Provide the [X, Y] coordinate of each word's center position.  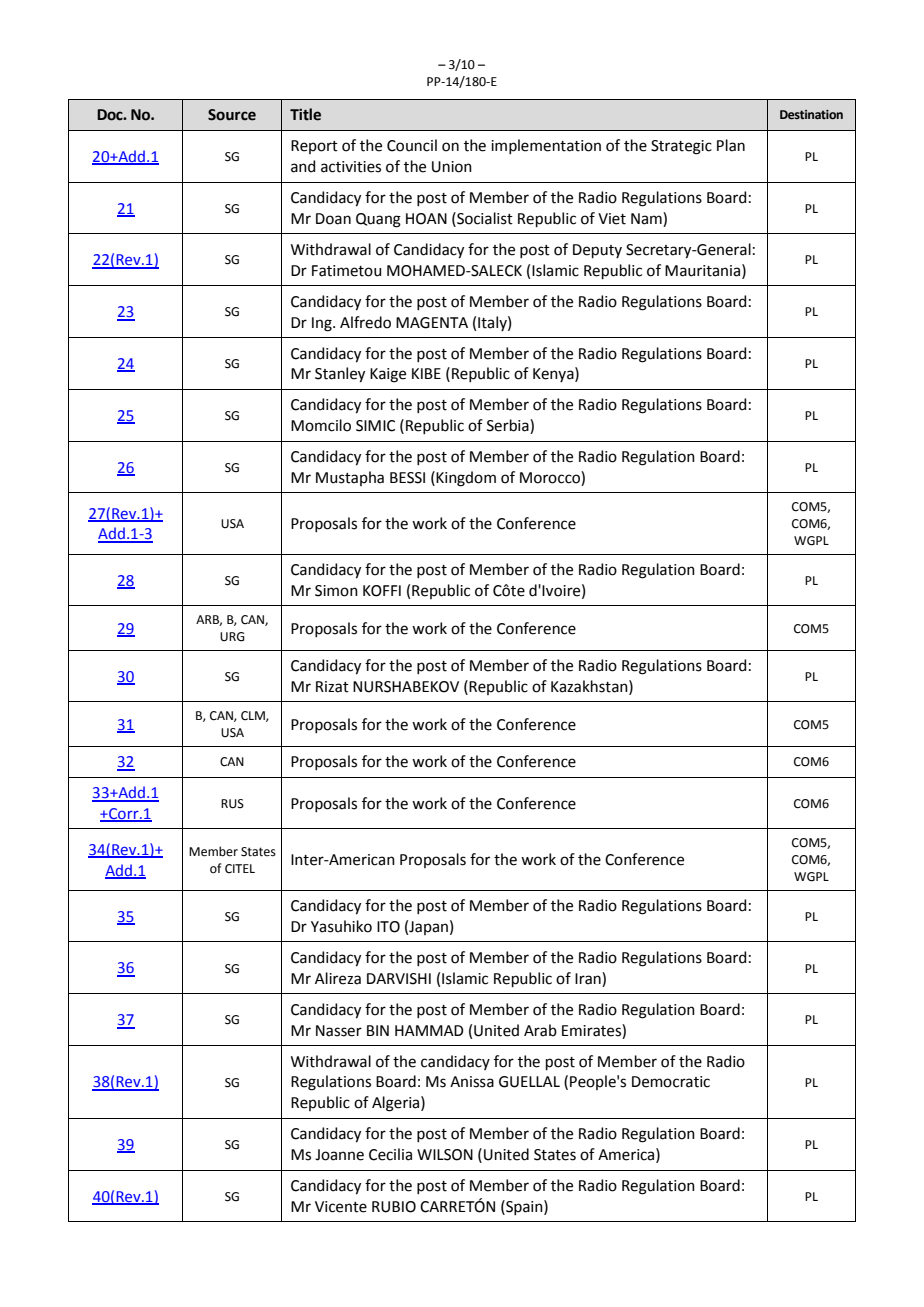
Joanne [339, 1155]
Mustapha [350, 478]
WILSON [445, 1155]
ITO [388, 927]
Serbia [509, 426]
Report [314, 147]
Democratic [671, 1082]
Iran [589, 978]
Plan [731, 145]
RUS [232, 804]
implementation [546, 146]
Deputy [597, 251]
